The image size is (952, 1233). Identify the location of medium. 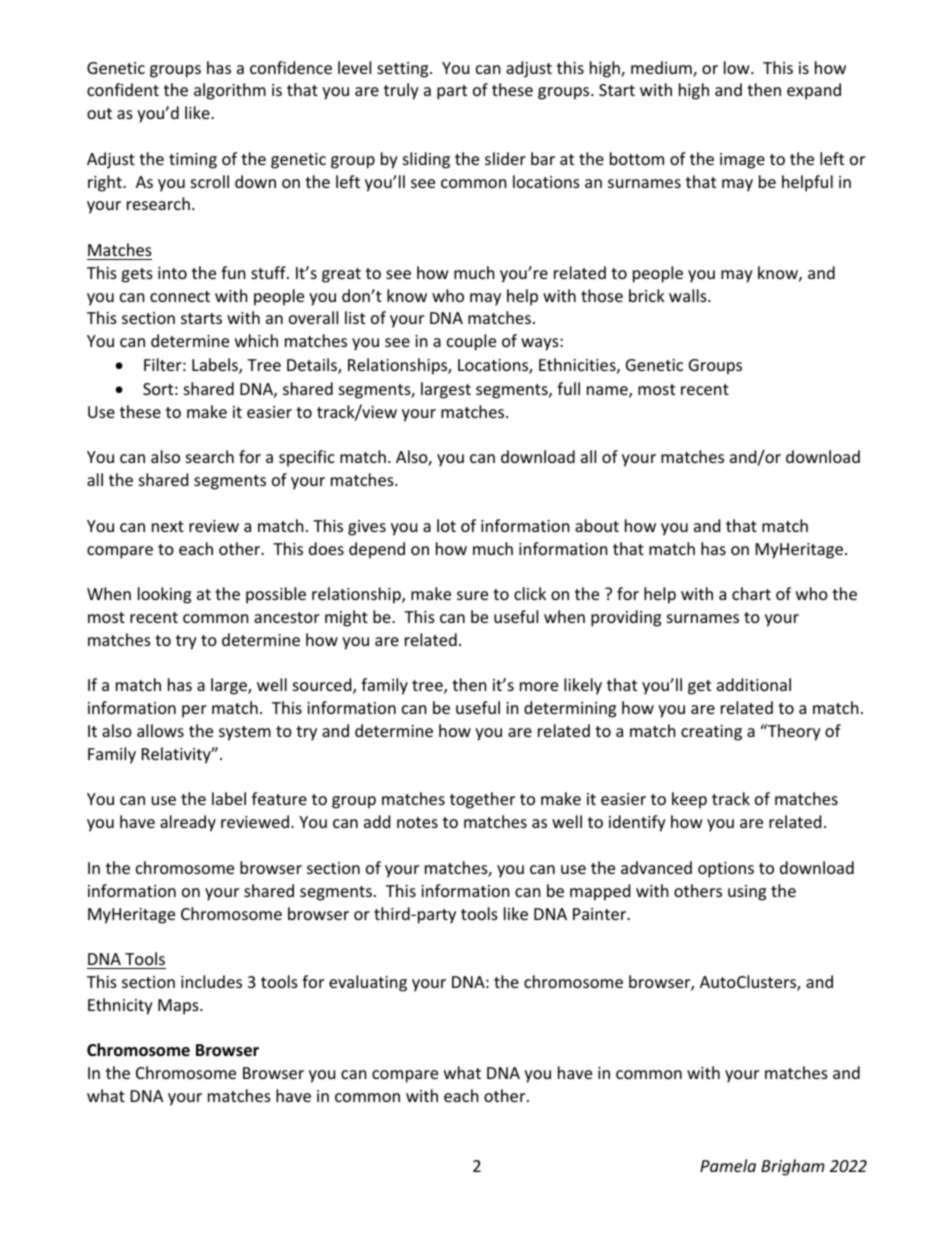
(662, 69).
